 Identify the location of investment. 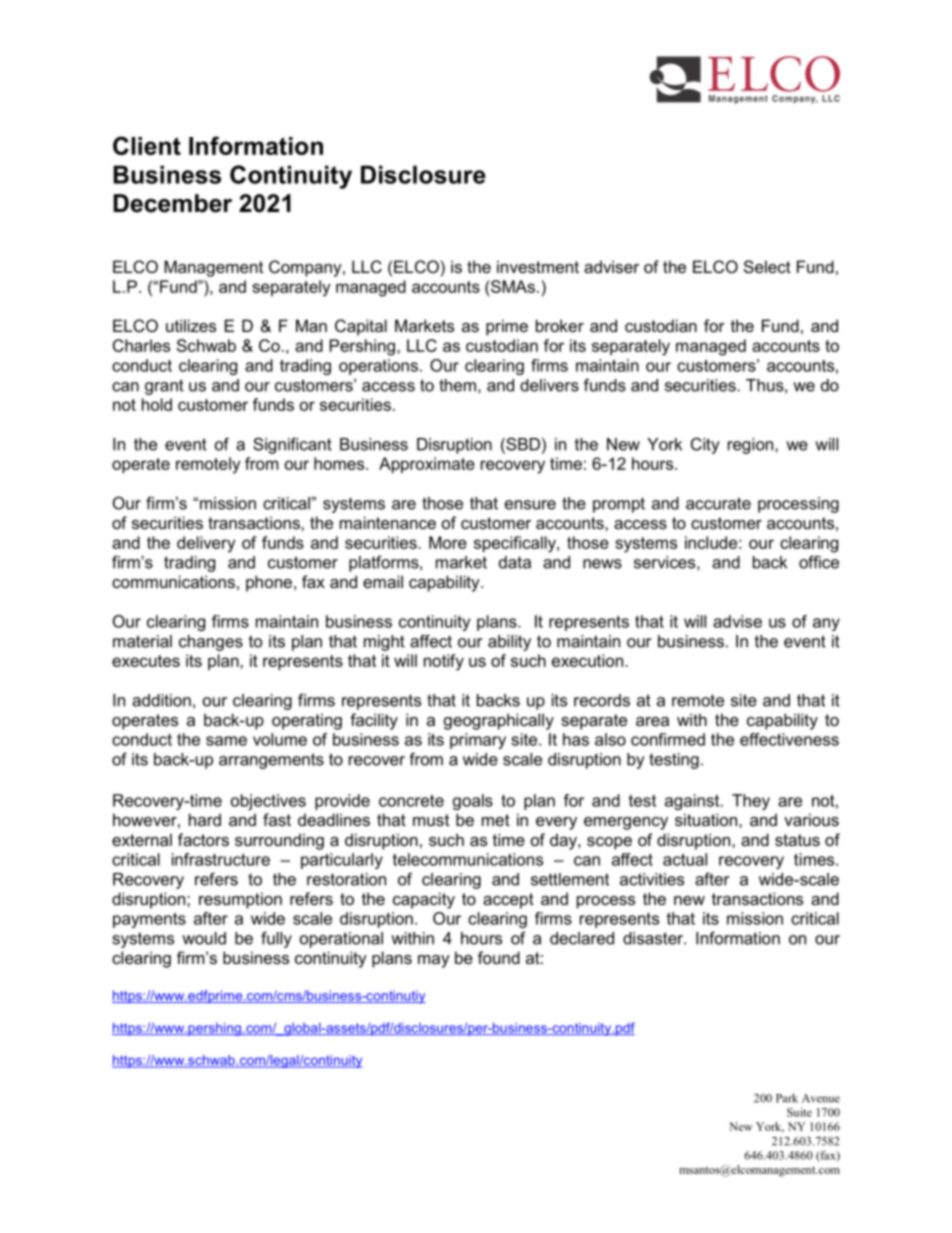
(538, 266).
